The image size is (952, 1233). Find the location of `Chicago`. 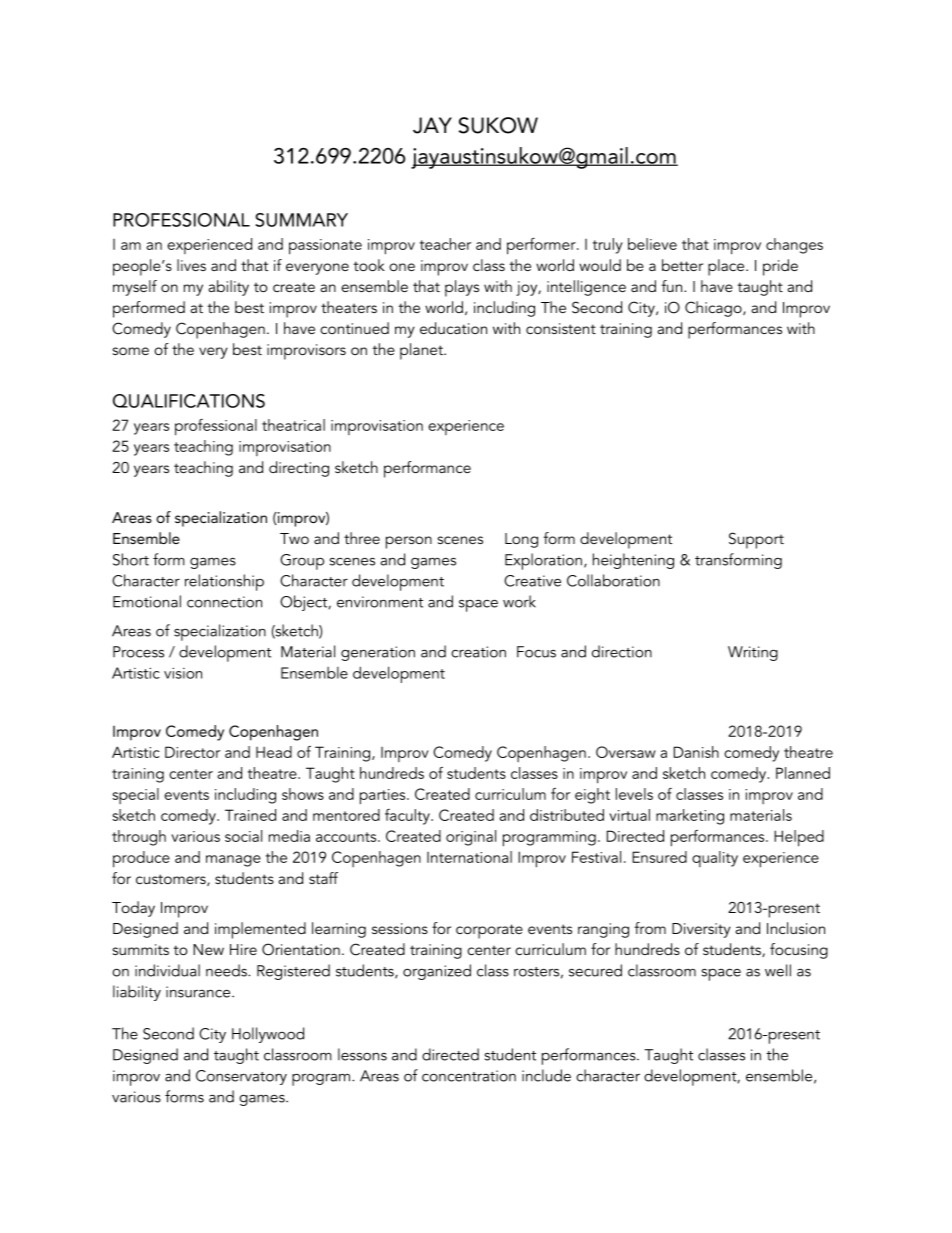

Chicago is located at coordinates (714, 309).
